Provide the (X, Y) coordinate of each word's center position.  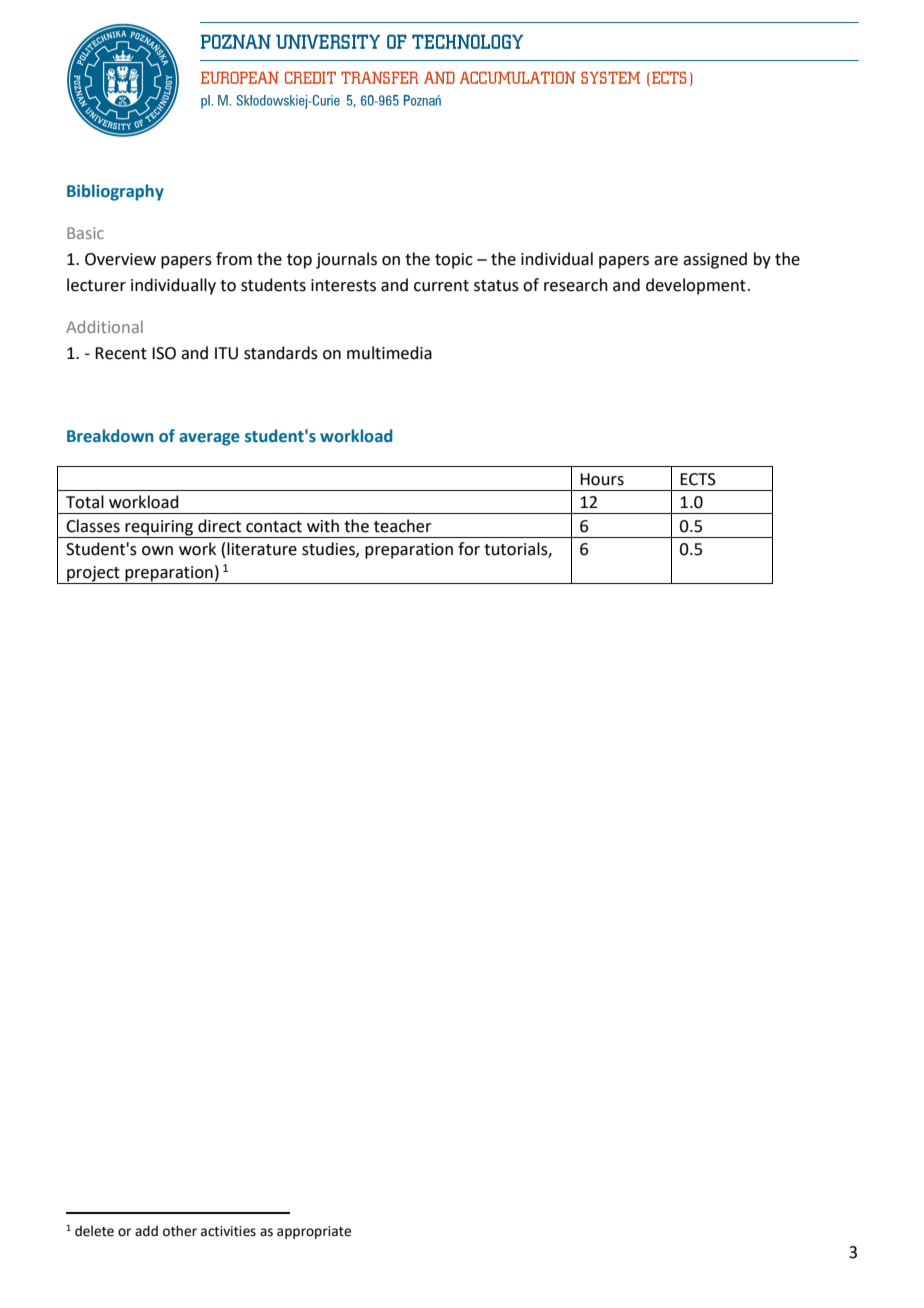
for (469, 549)
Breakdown (110, 436)
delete (94, 1231)
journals (346, 260)
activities (228, 1231)
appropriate (314, 1232)
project (93, 575)
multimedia (389, 353)
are (666, 261)
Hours (602, 479)
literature (262, 549)
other (180, 1231)
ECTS (698, 479)
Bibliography (115, 192)
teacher (403, 526)
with (323, 526)
